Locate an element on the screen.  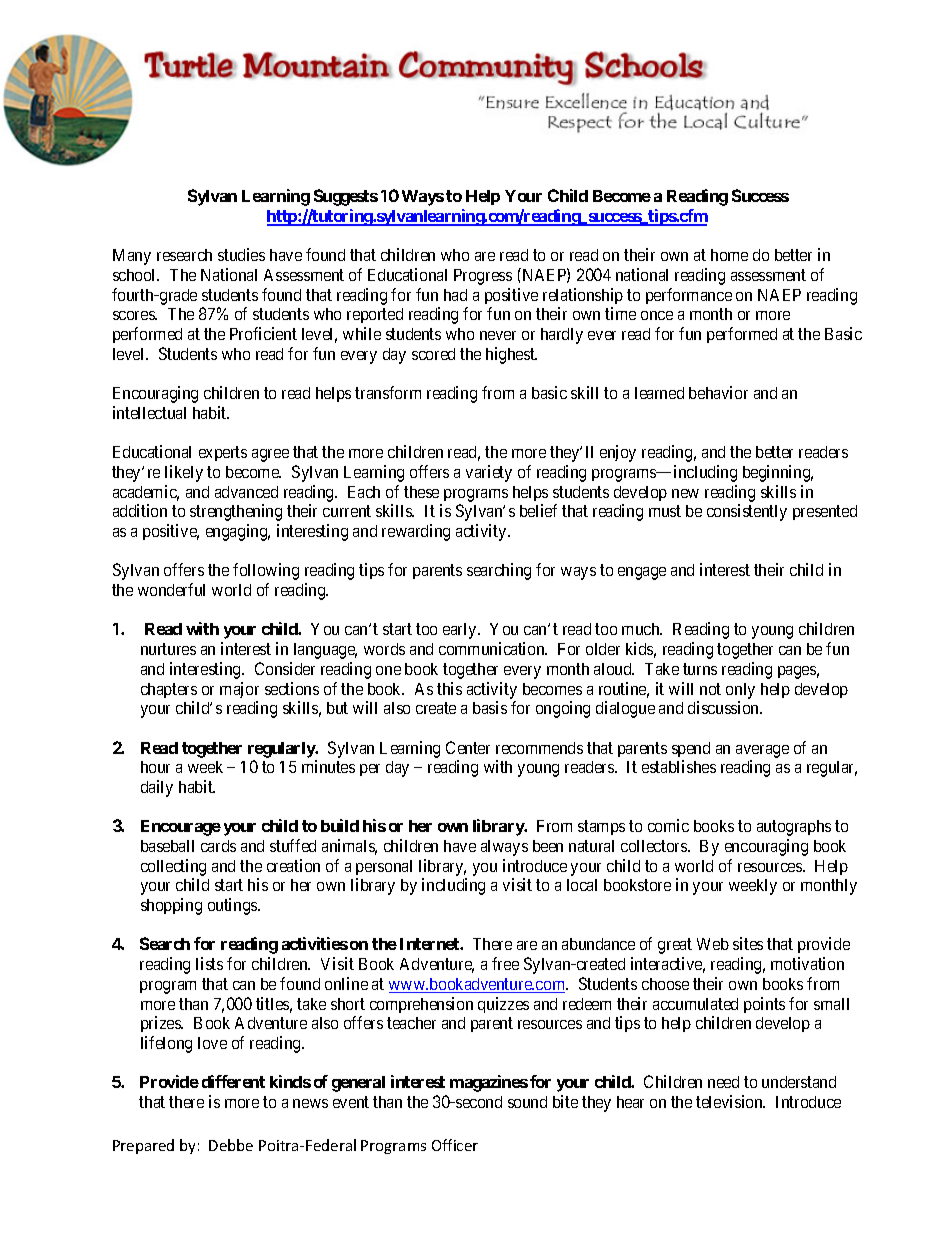
Officer is located at coordinates (455, 1145).
